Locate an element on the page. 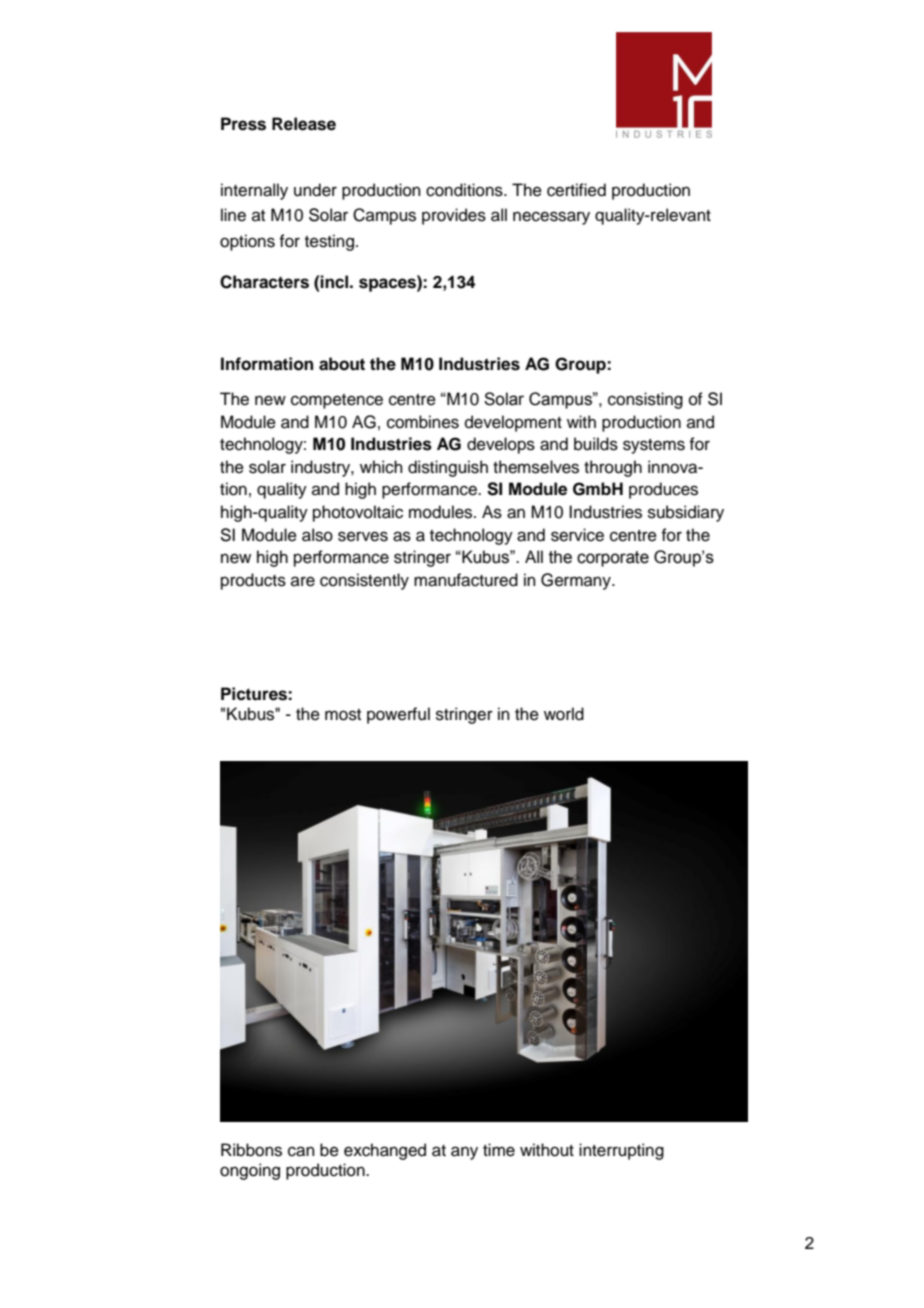 The width and height of the page is (924, 1308). time is located at coordinates (499, 1150).
